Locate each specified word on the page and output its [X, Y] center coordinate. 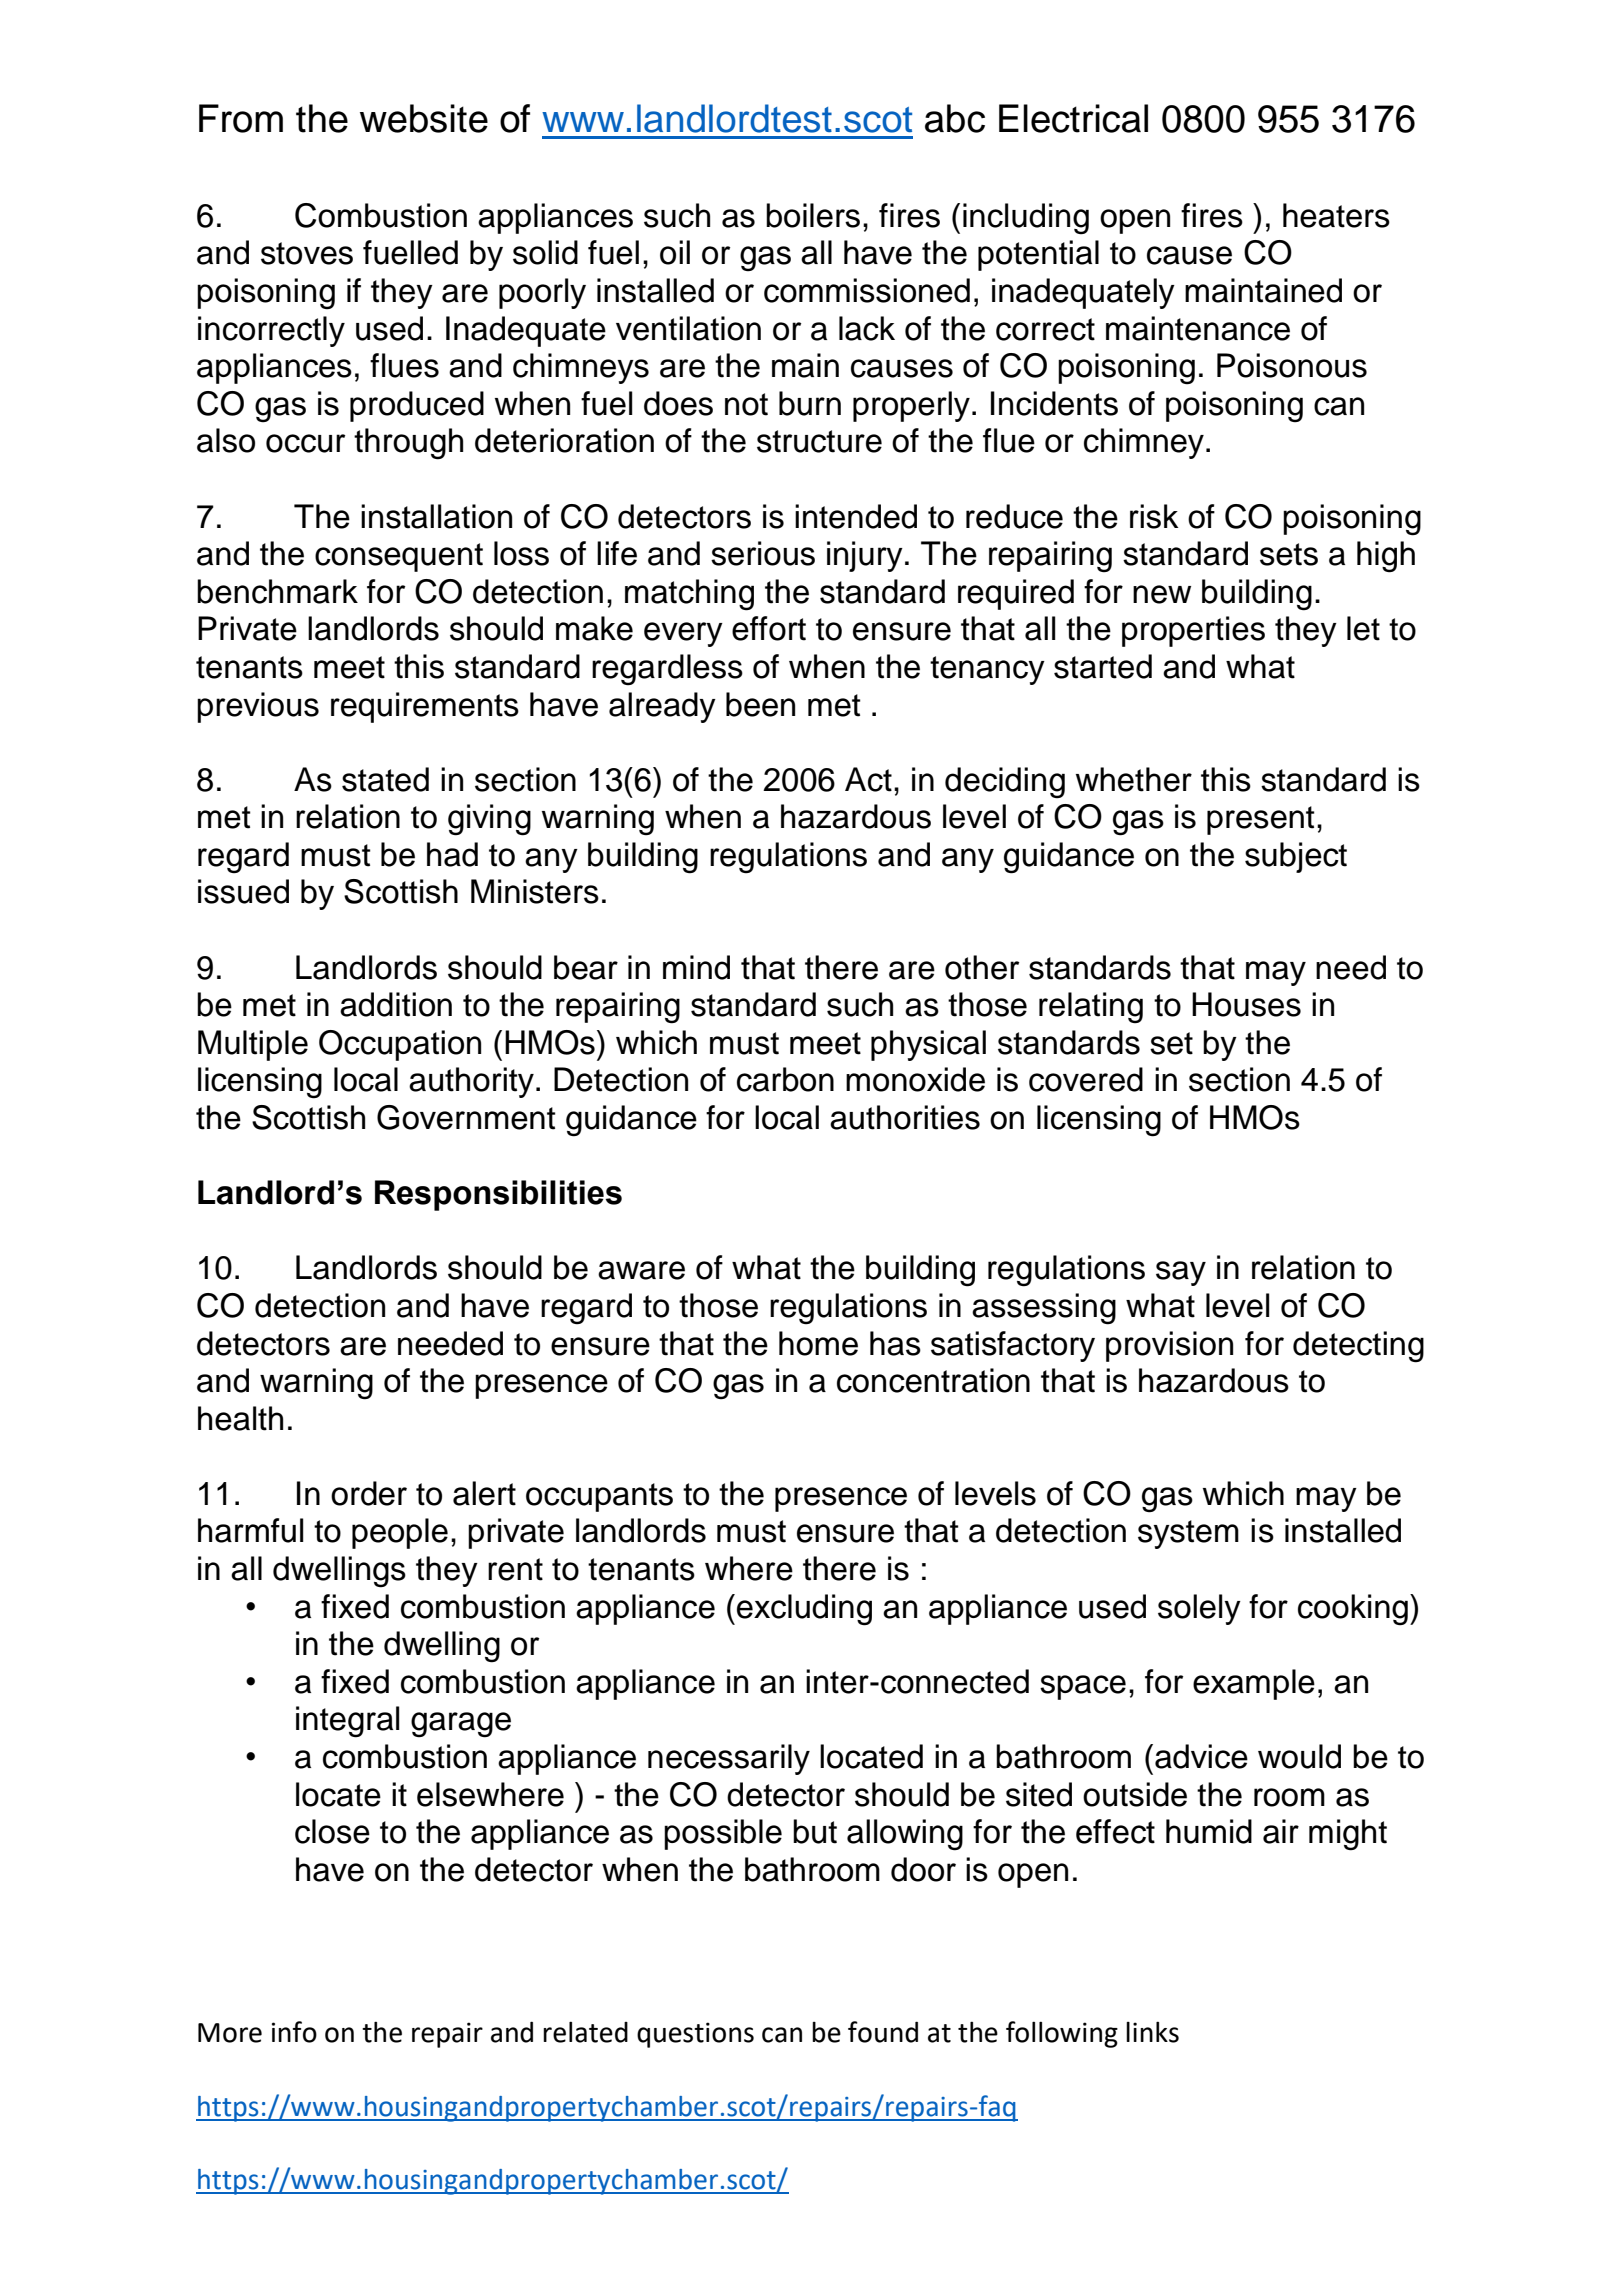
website [424, 118]
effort [769, 628]
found [883, 2032]
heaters [1336, 215]
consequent [399, 557]
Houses [1246, 1004]
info [294, 2032]
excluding [804, 1610]
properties [1193, 631]
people [400, 1533]
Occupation [400, 1045]
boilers [813, 215]
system [1188, 1534]
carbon [785, 1079]
